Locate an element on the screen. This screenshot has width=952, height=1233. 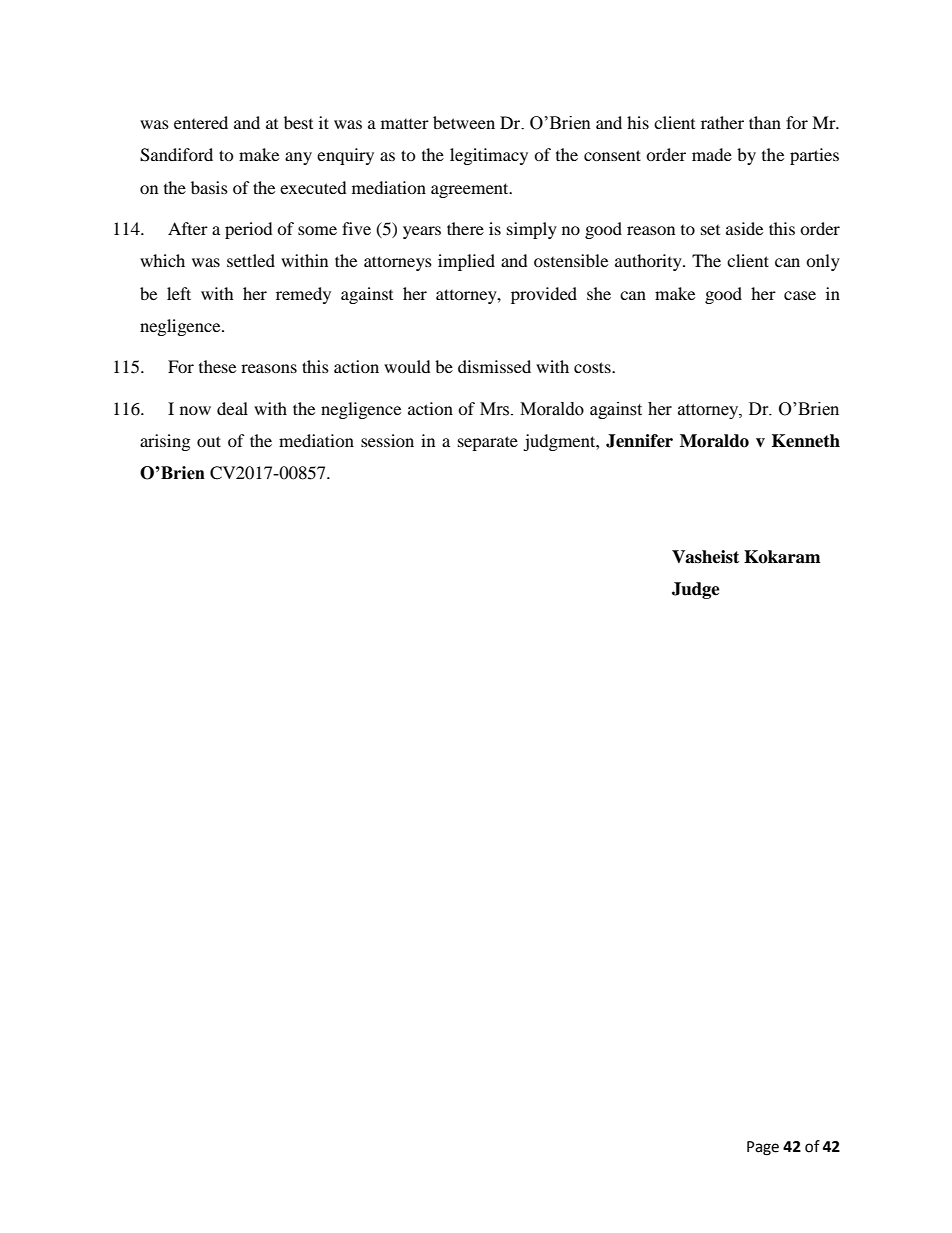
Page is located at coordinates (763, 1148).
